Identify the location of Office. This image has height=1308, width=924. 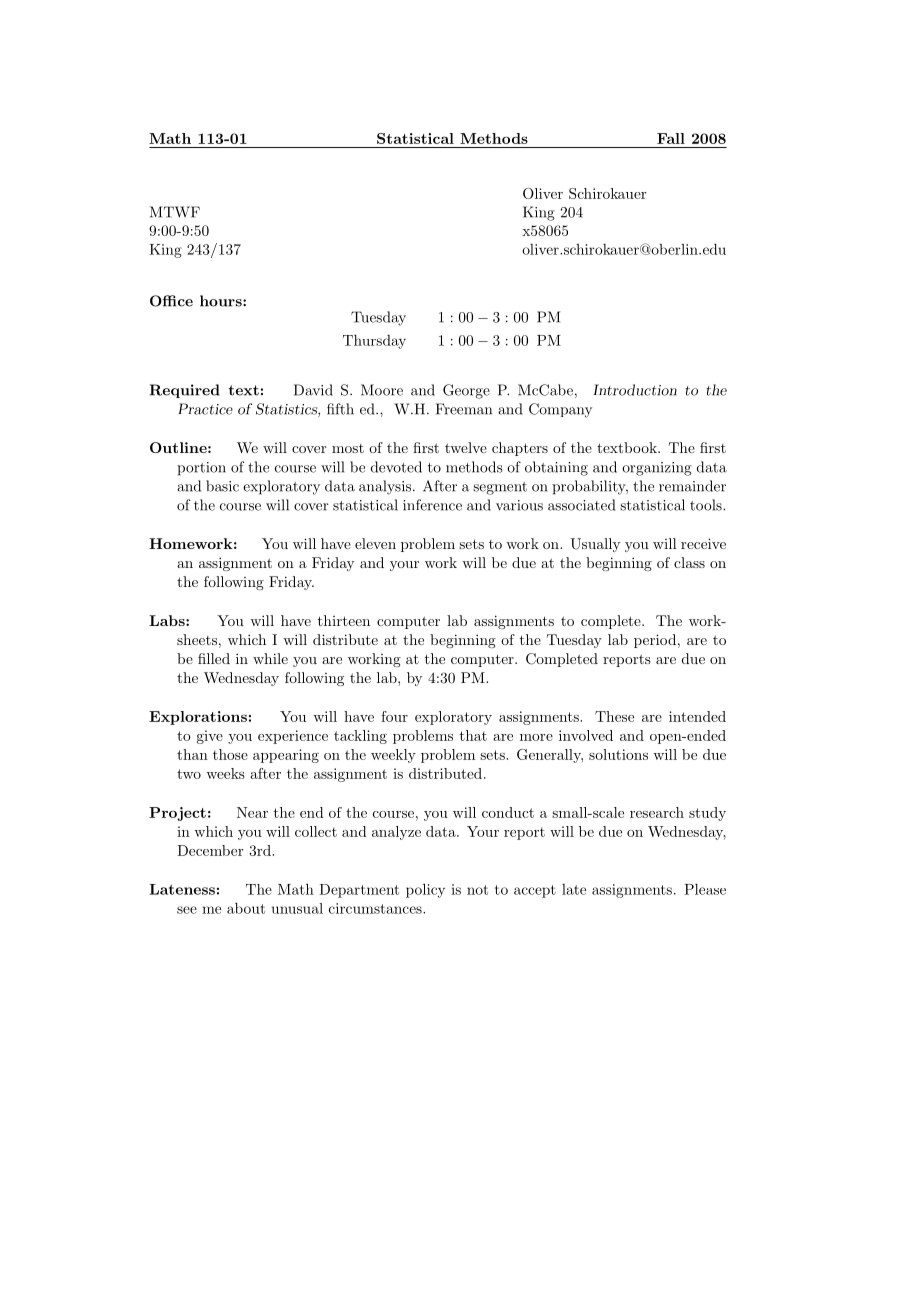
(171, 301).
